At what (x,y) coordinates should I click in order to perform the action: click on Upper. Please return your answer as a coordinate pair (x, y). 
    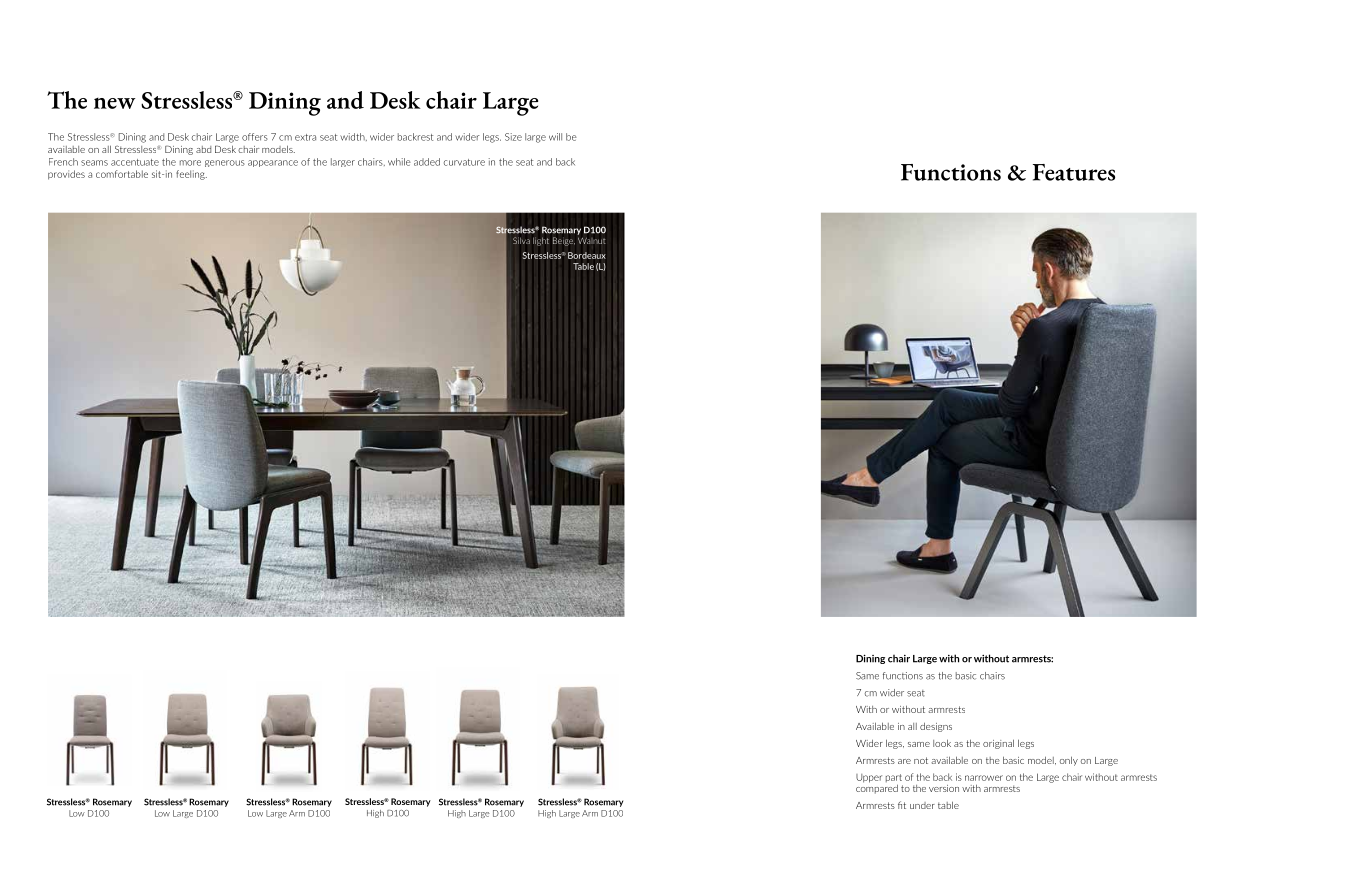
    Looking at the image, I should click on (869, 778).
